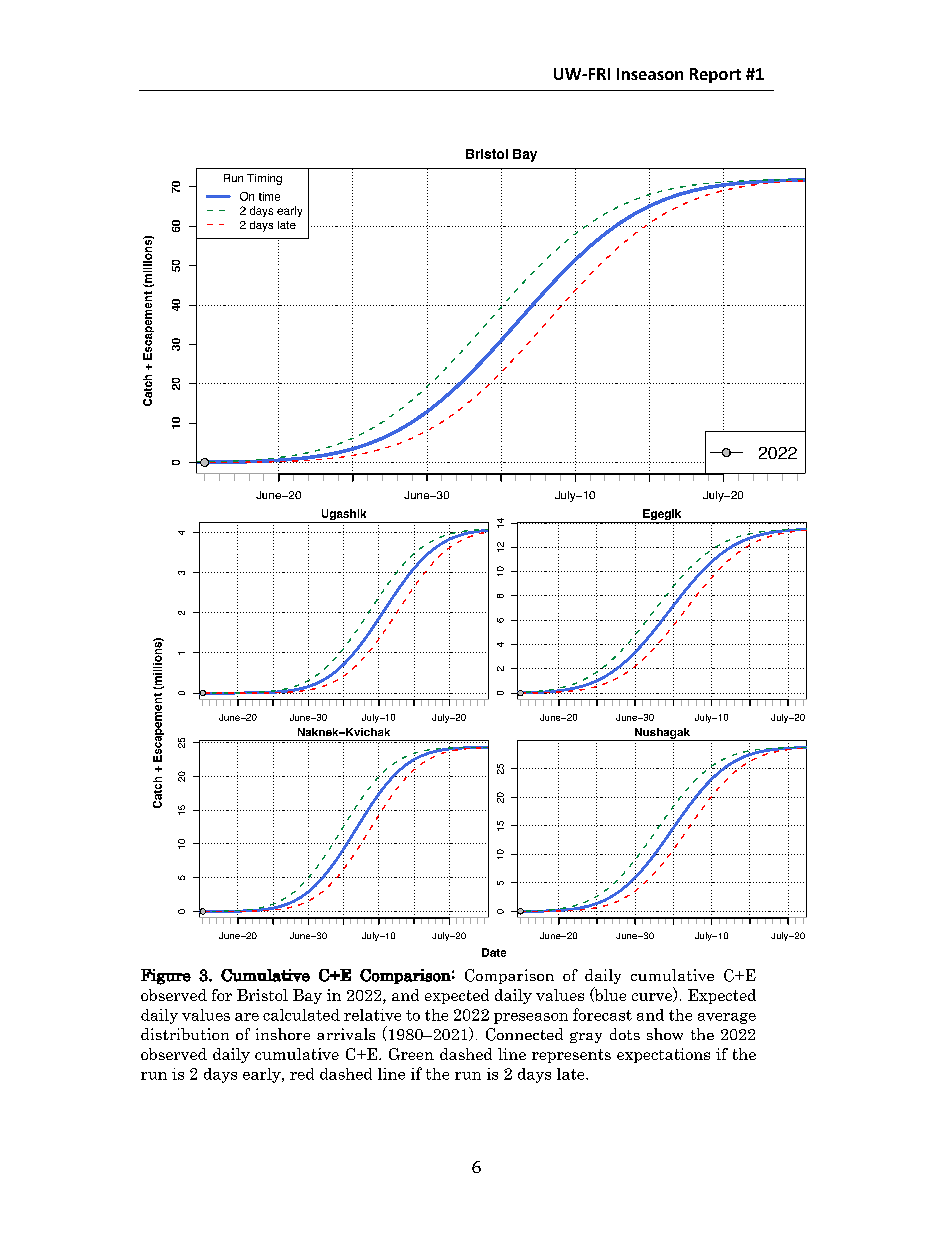 The image size is (952, 1233). What do you see at coordinates (264, 179) in the document?
I see `Timing` at bounding box center [264, 179].
